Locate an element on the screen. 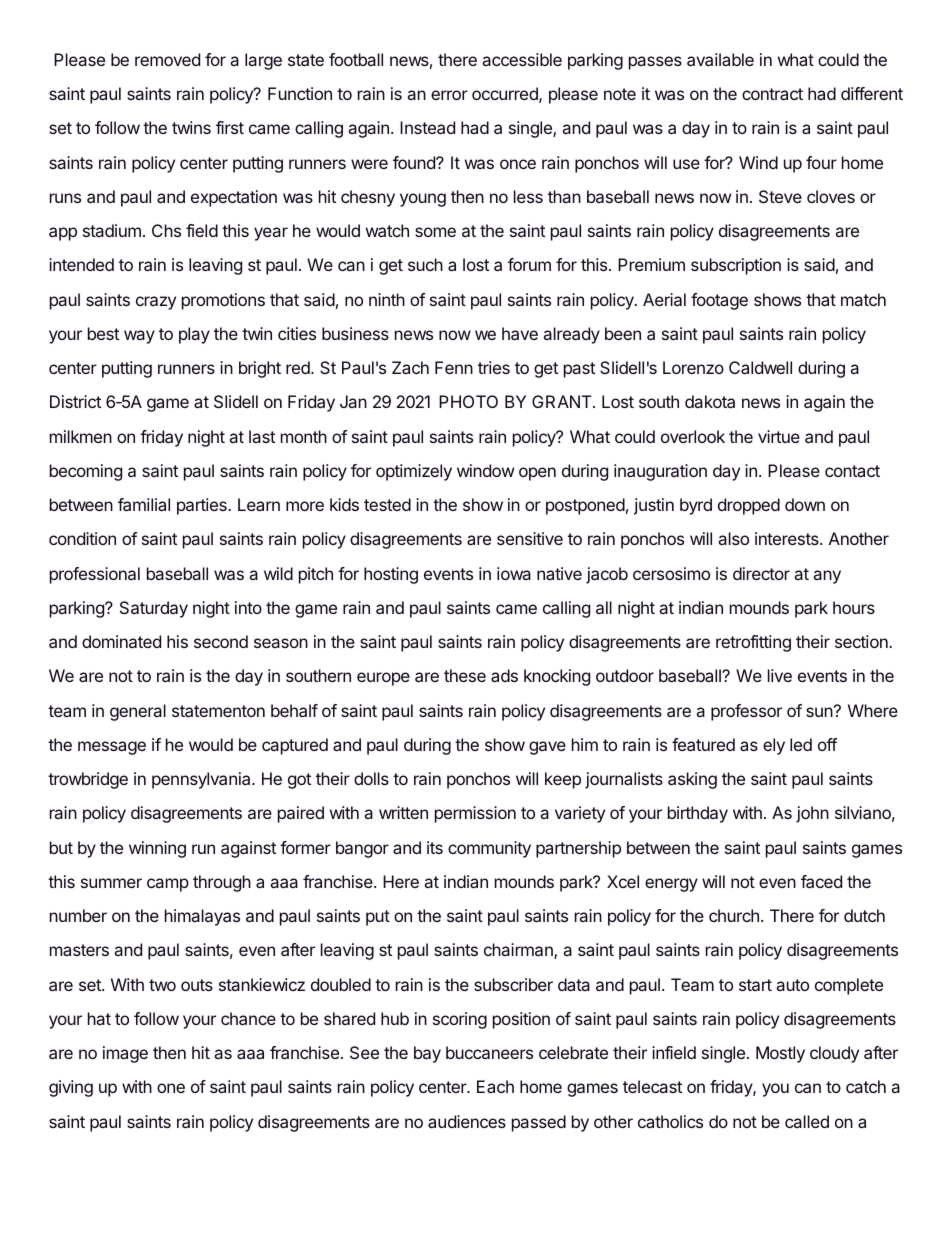  removed is located at coordinates (167, 59).
